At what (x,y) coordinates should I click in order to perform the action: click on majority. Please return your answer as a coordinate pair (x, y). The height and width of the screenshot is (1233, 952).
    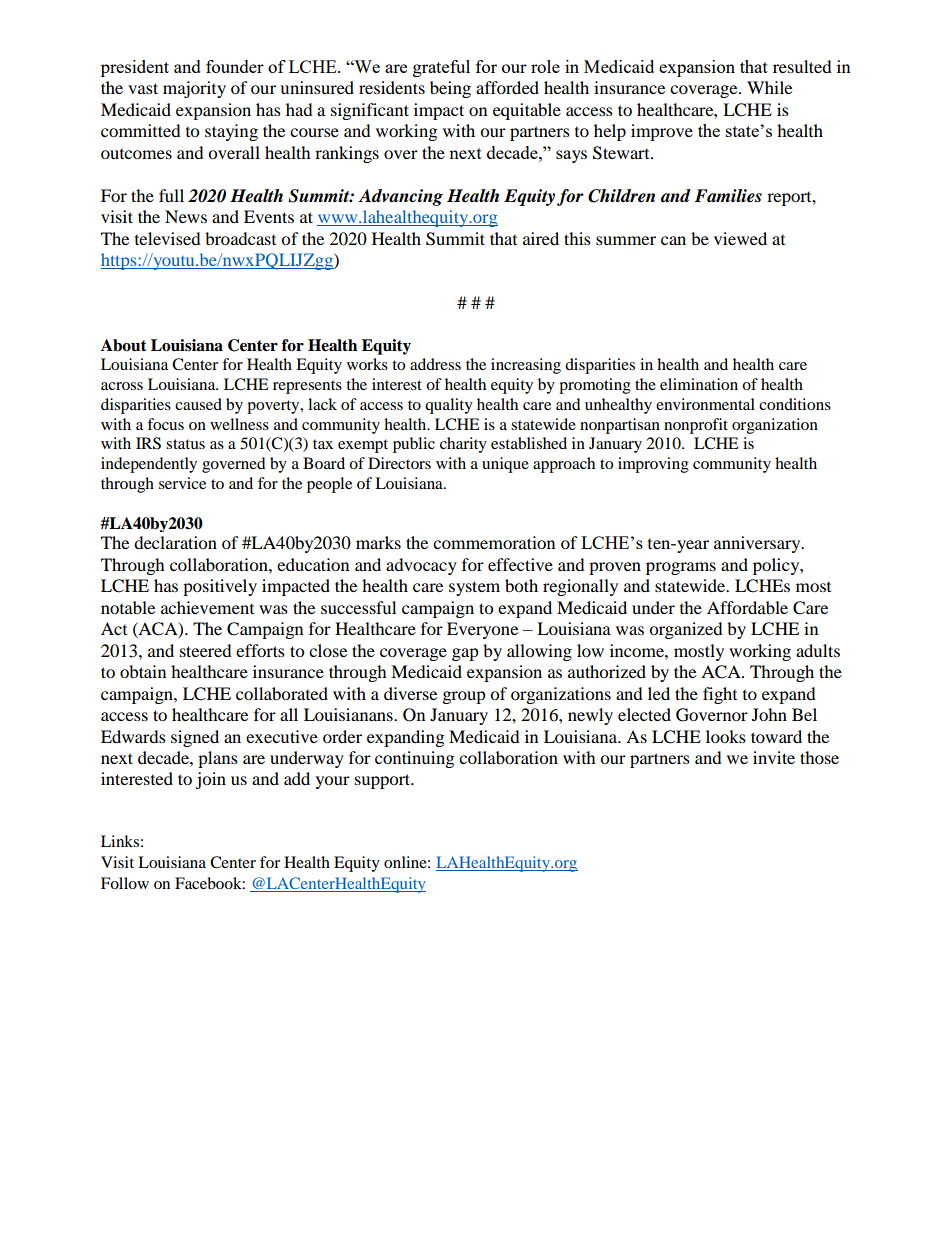
    Looking at the image, I should click on (194, 89).
